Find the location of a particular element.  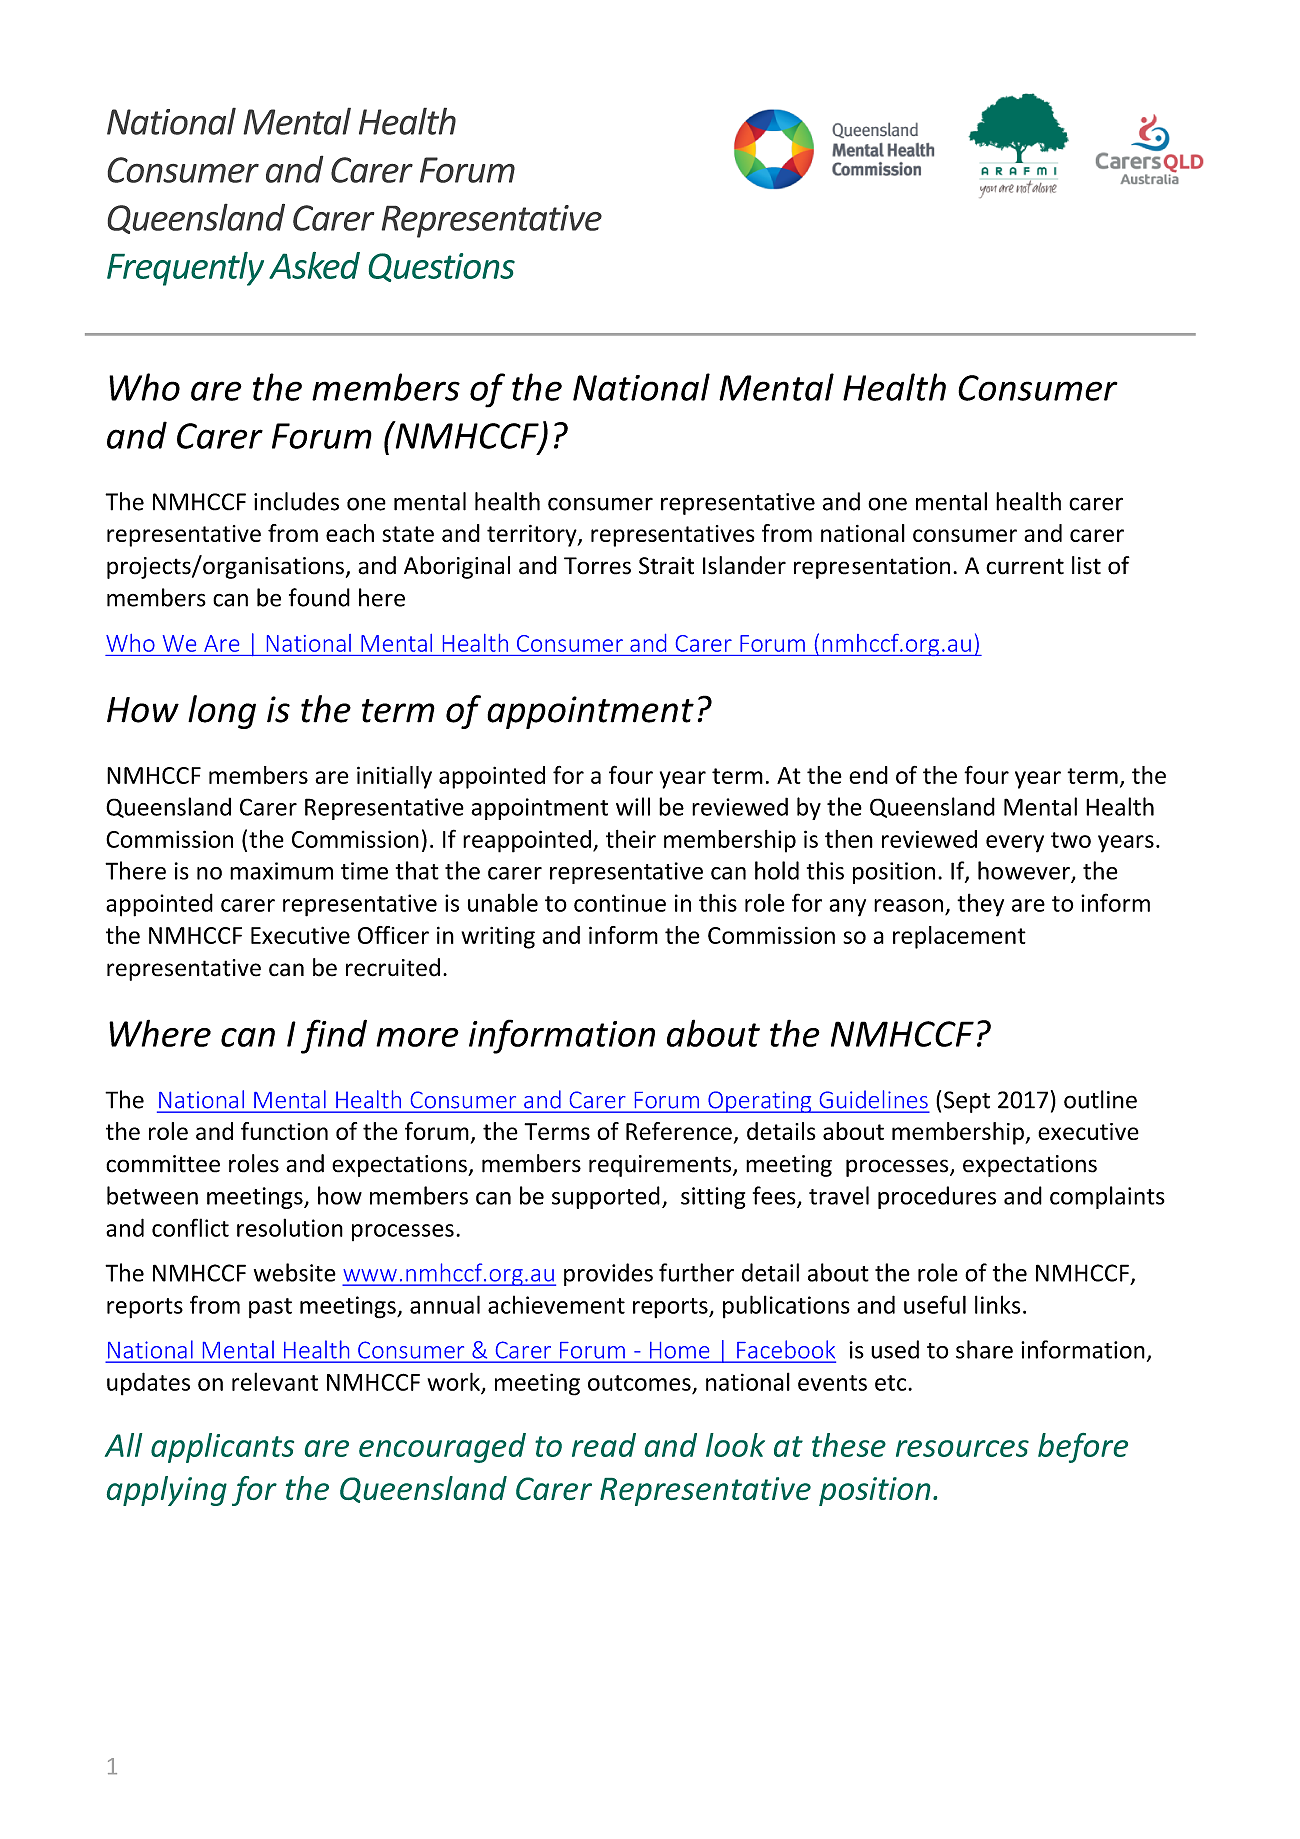

applicants is located at coordinates (222, 1448).
